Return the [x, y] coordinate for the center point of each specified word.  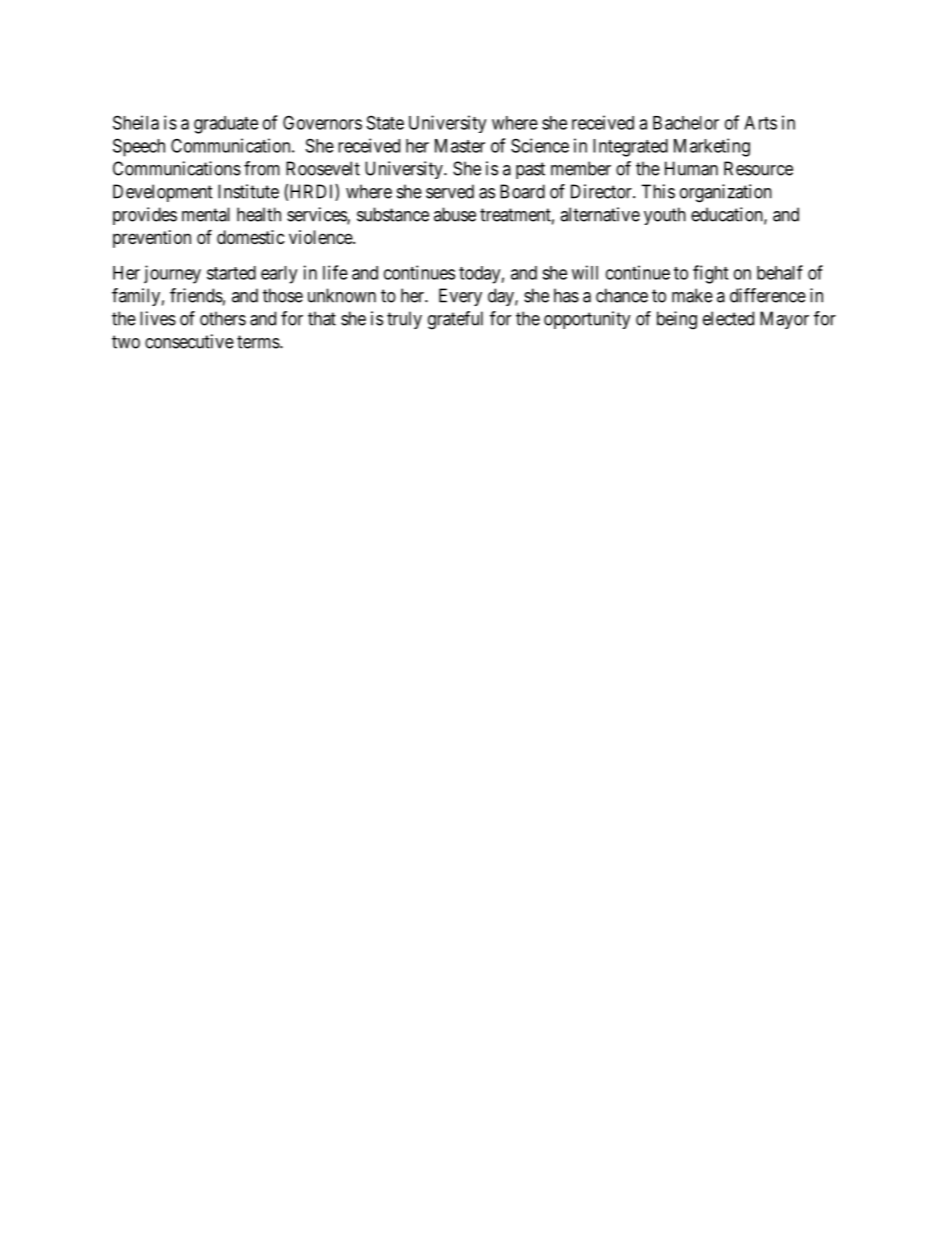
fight [710, 274]
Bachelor [686, 123]
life [335, 272]
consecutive [189, 341]
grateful [455, 320]
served [450, 191]
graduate [226, 125]
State [385, 122]
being [677, 320]
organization [726, 193]
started [231, 273]
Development [163, 193]
